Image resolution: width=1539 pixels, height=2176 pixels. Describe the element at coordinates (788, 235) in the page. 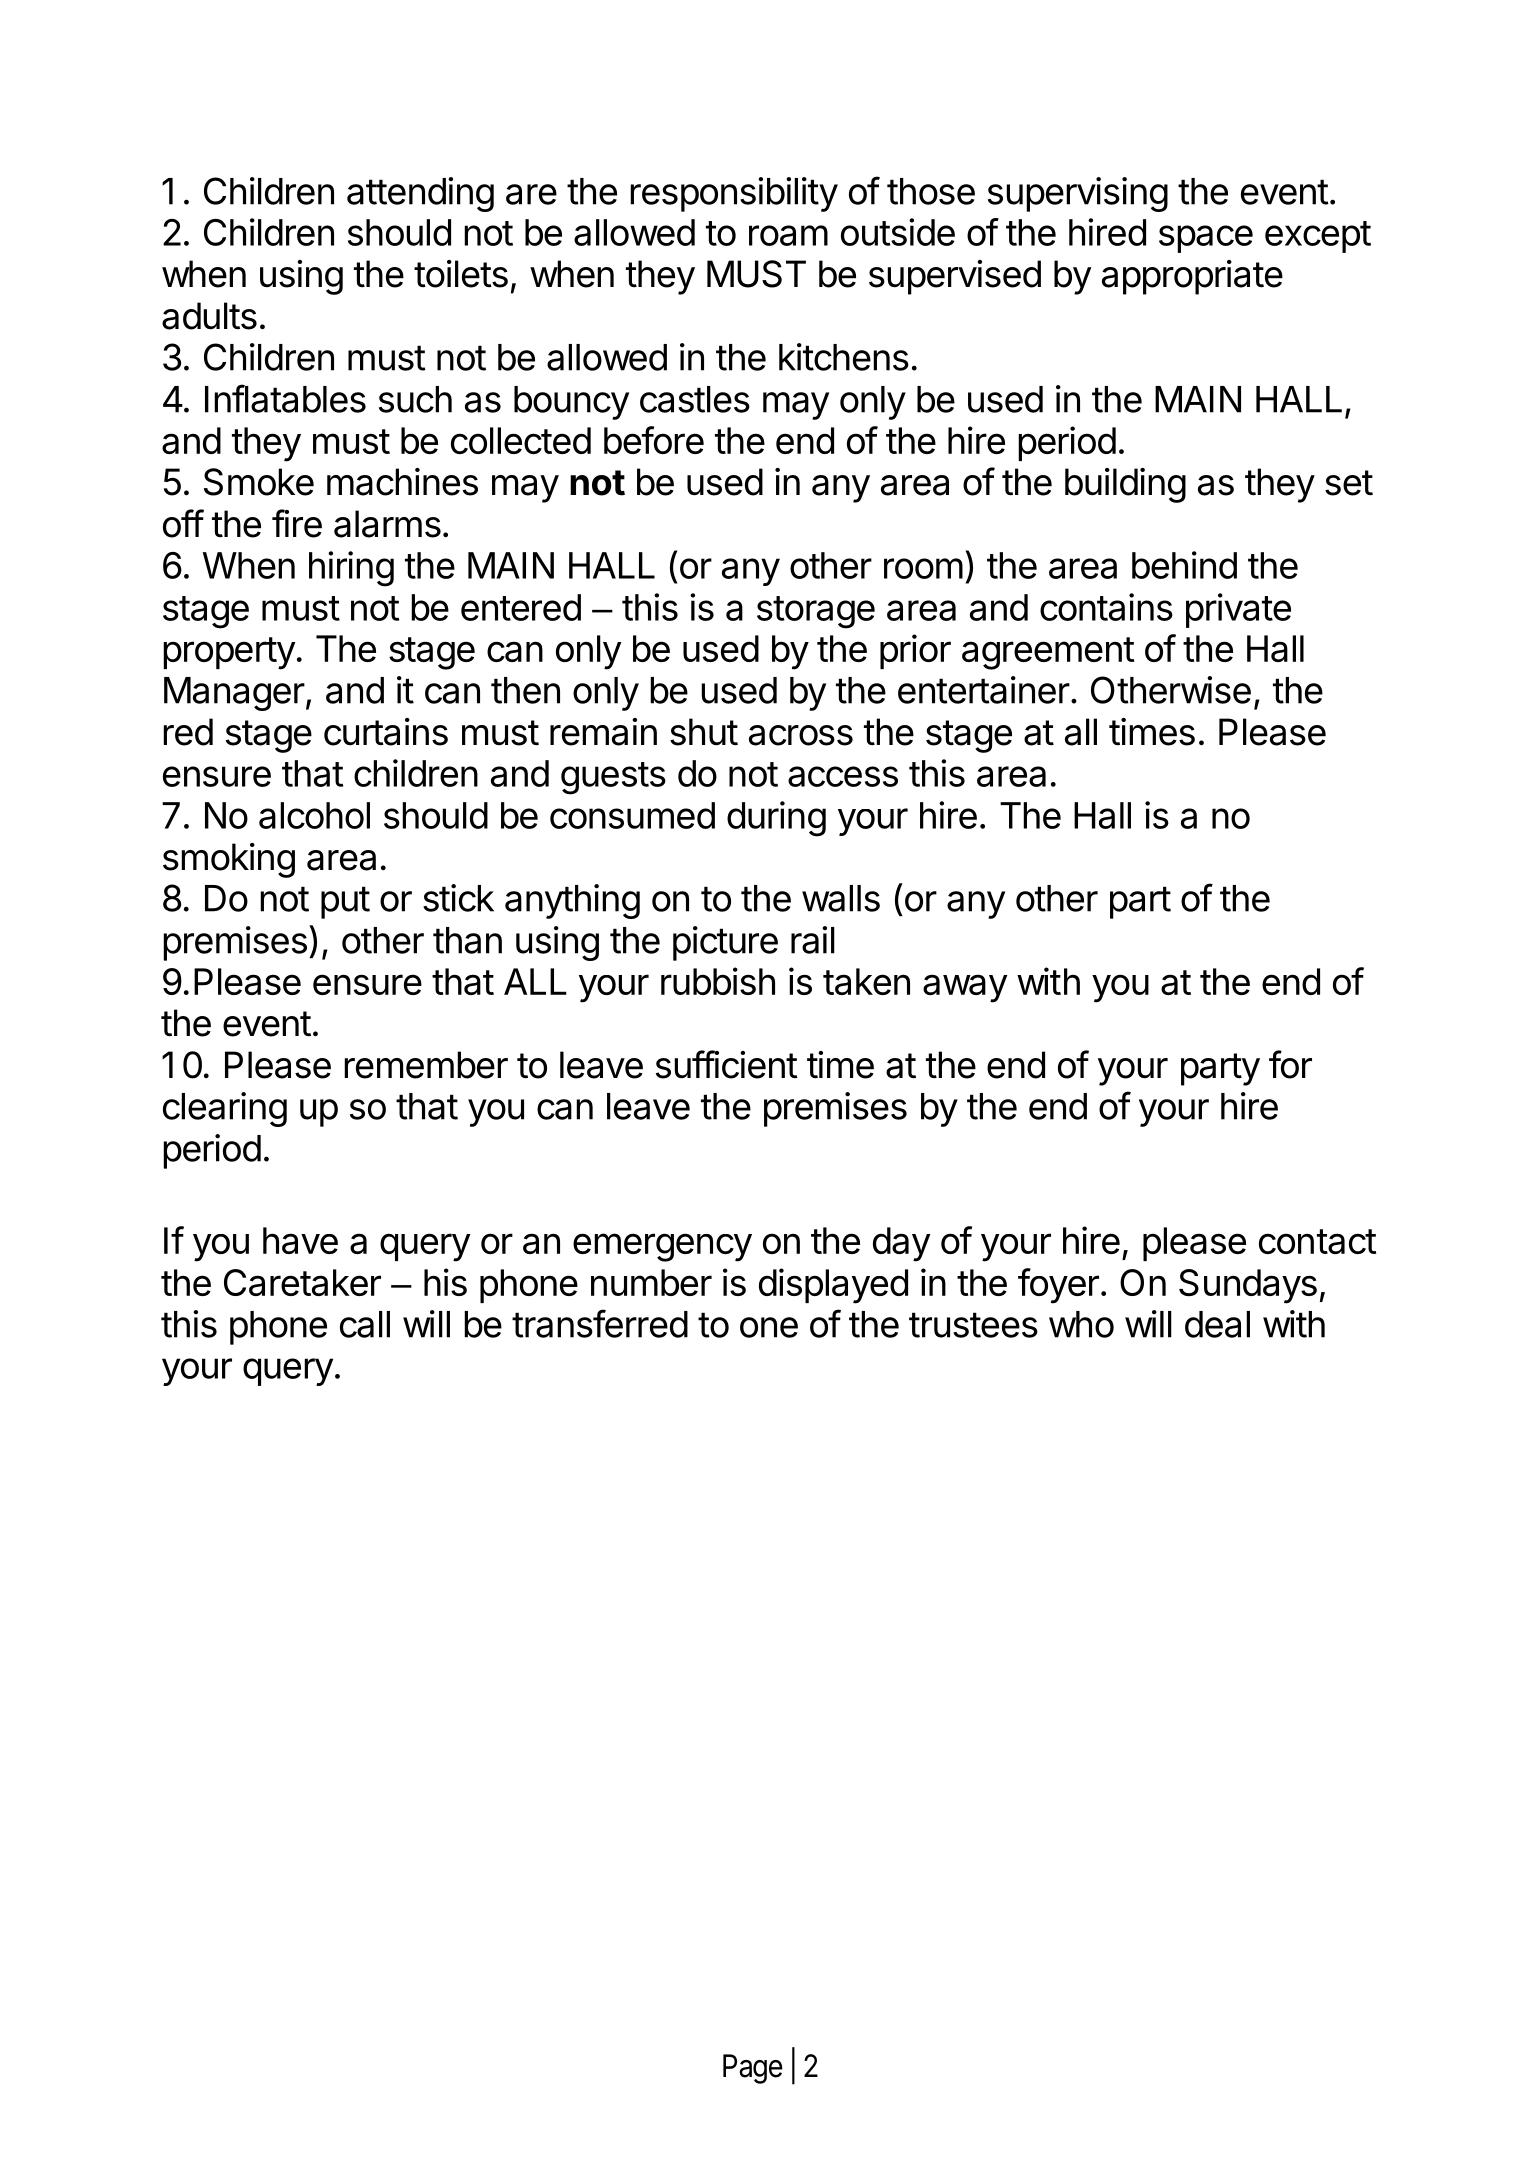

I see `roam` at that location.
